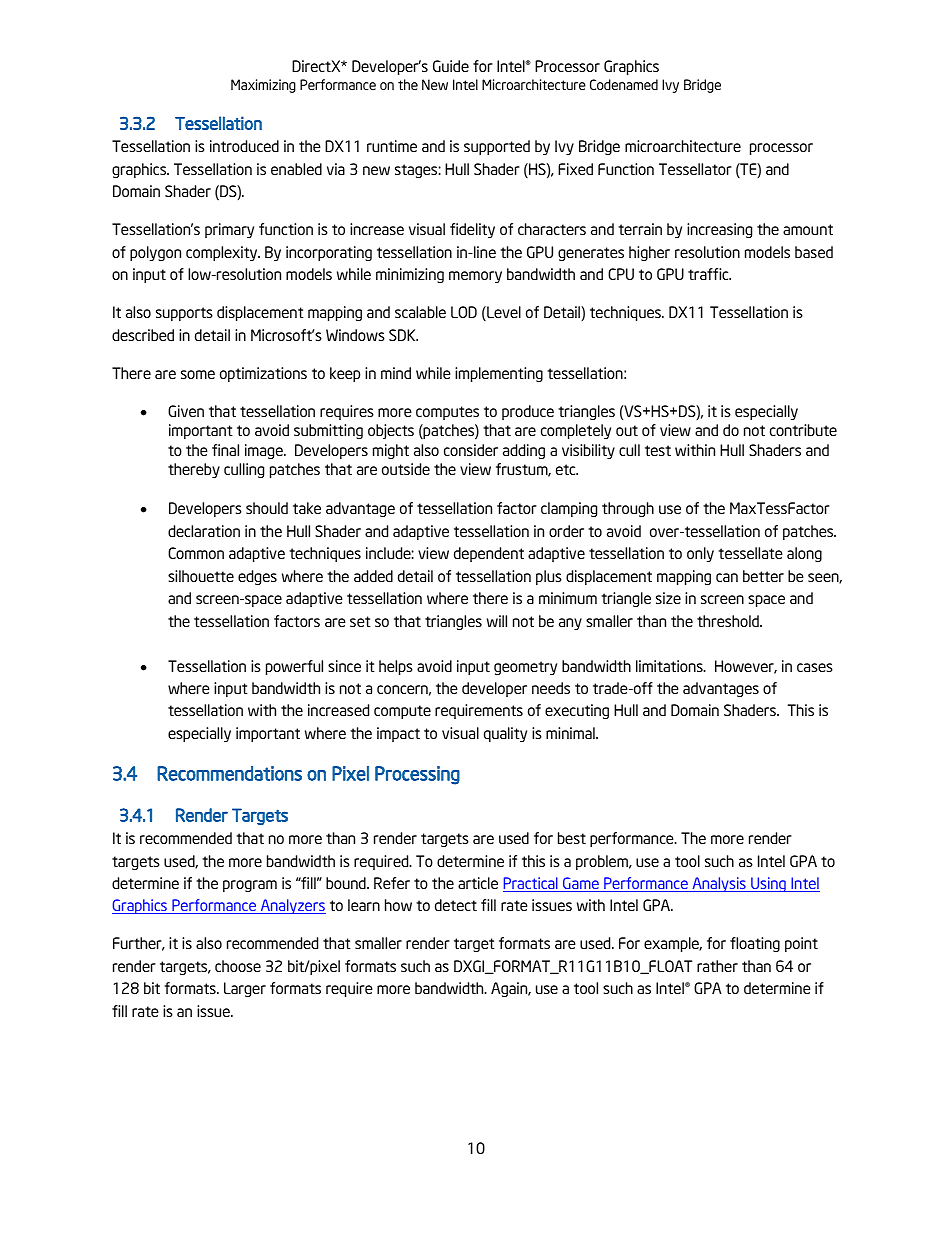 The image size is (952, 1233). Describe the element at coordinates (263, 86) in the document. I see `Maximizing` at that location.
